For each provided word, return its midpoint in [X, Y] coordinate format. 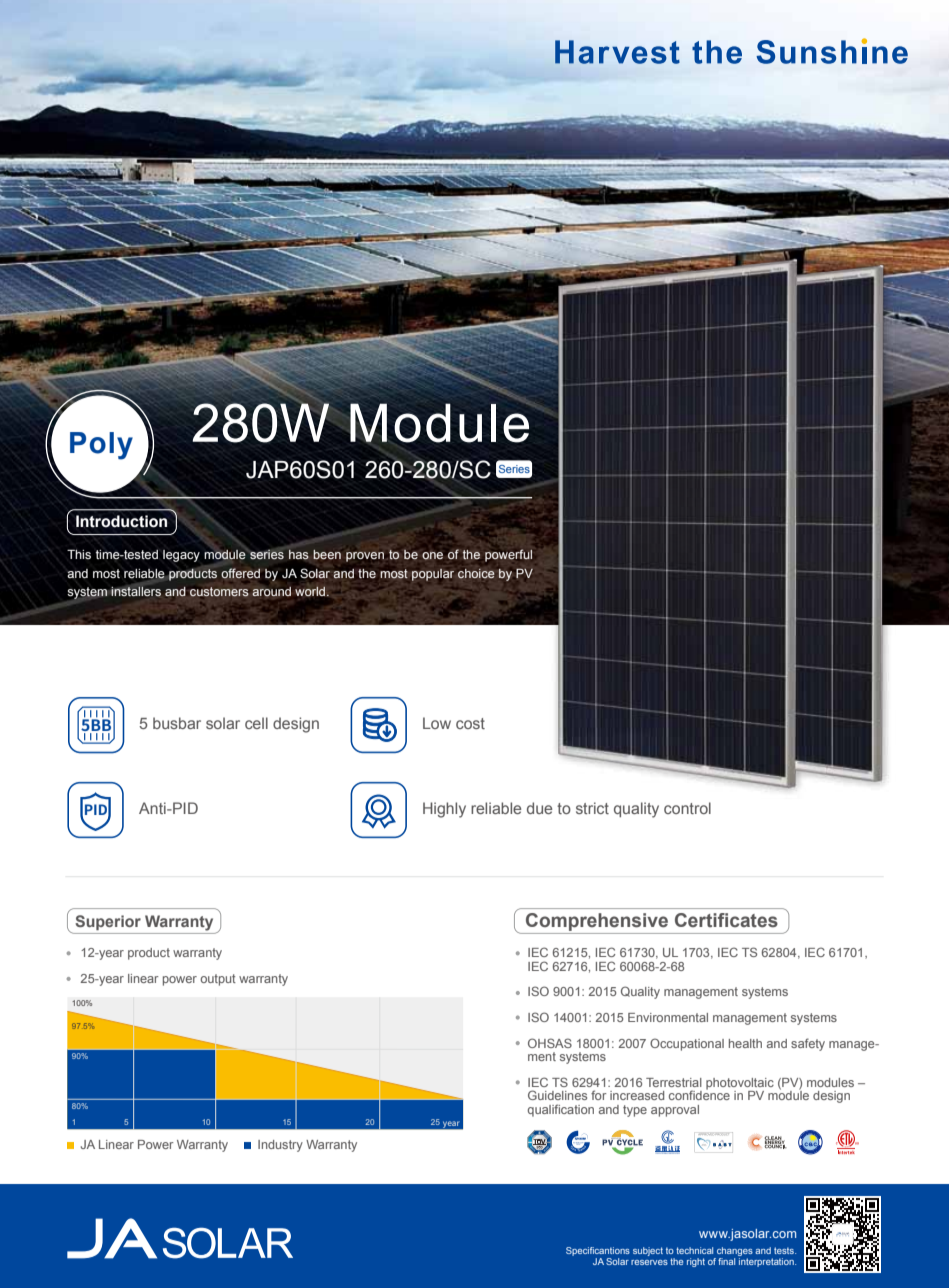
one [432, 556]
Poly [101, 446]
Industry [280, 1146]
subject [648, 1251]
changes [735, 1251]
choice [476, 573]
